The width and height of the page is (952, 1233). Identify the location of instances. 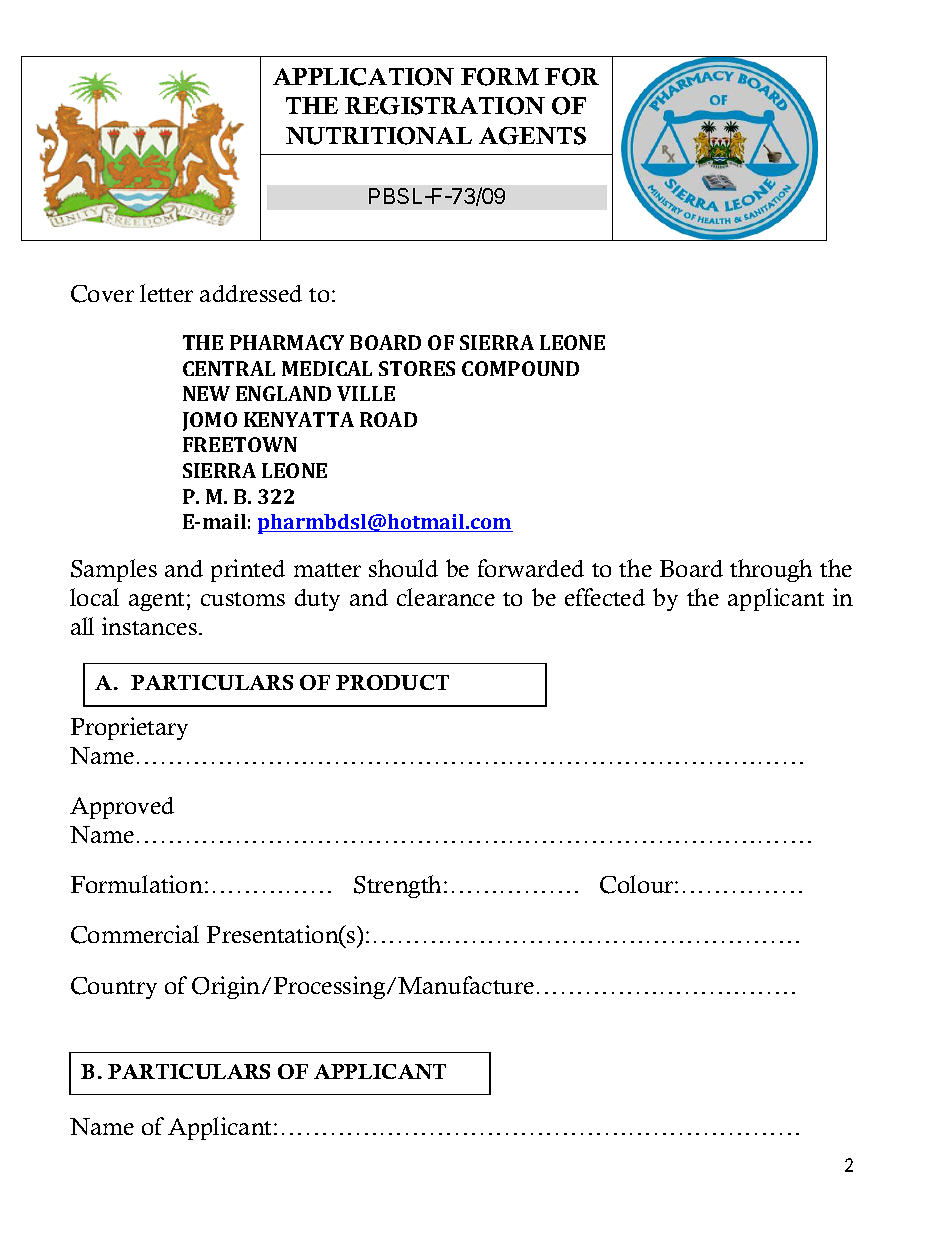
(149, 626).
